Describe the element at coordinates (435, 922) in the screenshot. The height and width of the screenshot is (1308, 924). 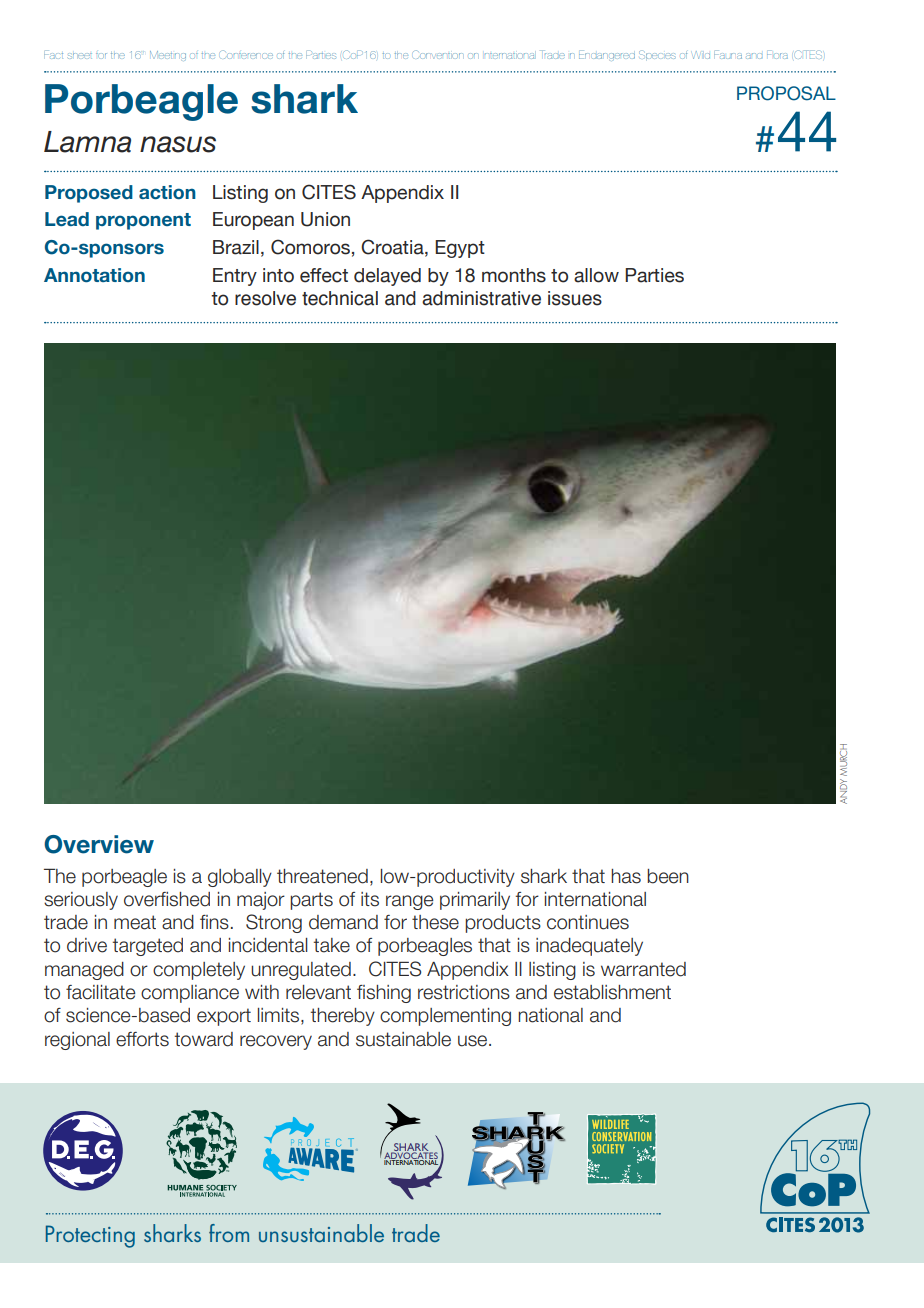
I see `these` at that location.
